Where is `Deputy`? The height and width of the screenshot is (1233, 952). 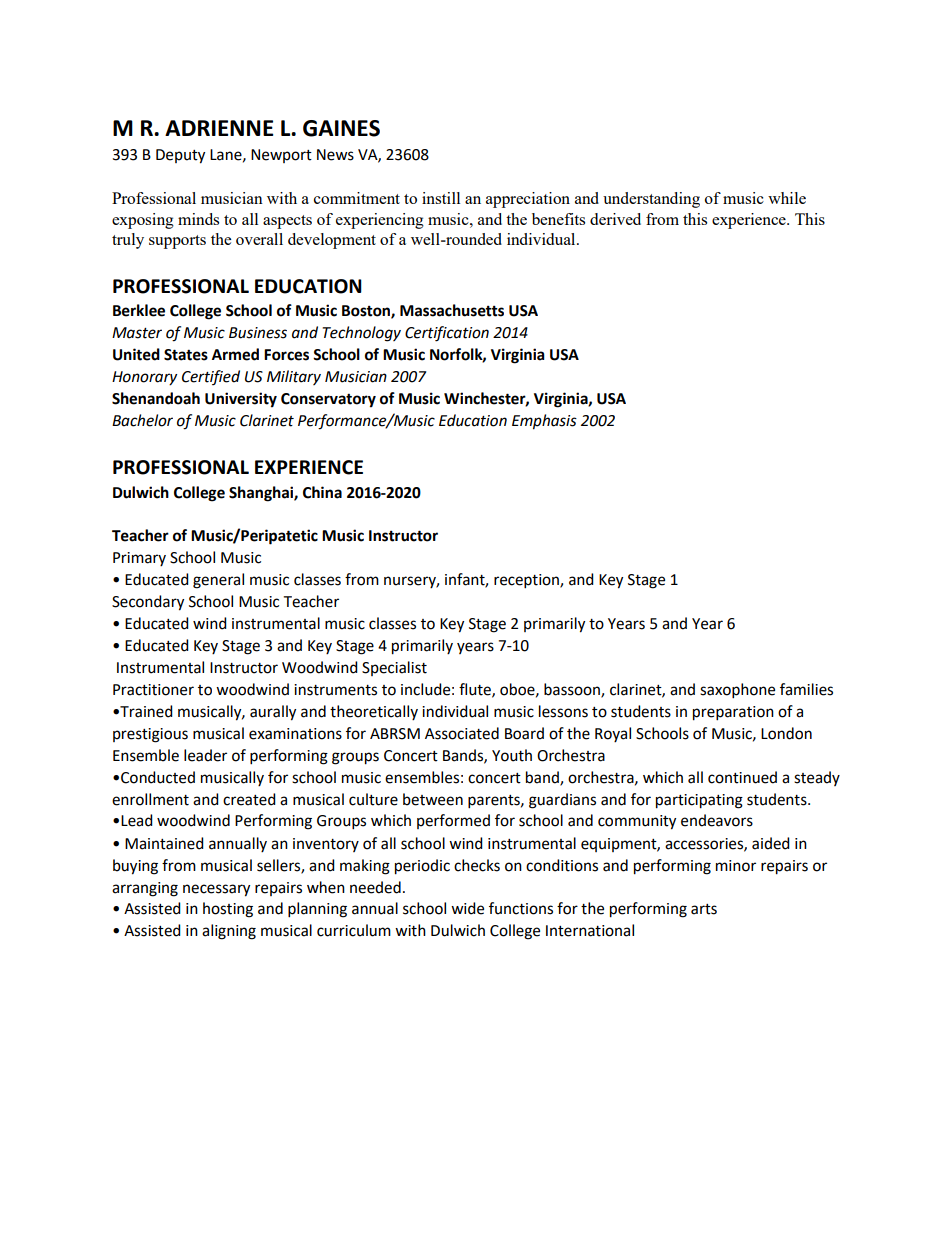 Deputy is located at coordinates (180, 156).
